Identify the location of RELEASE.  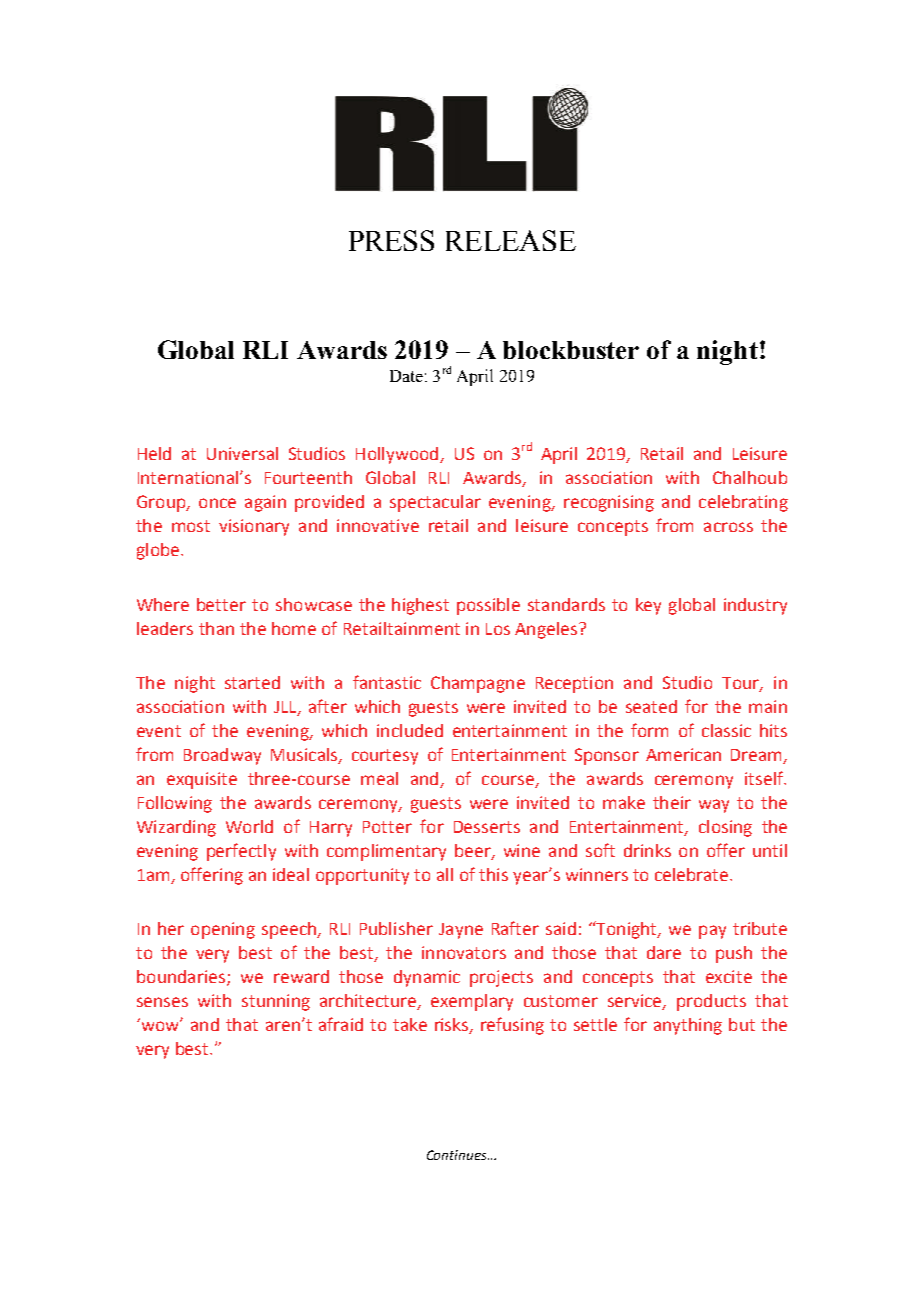
(511, 240).
